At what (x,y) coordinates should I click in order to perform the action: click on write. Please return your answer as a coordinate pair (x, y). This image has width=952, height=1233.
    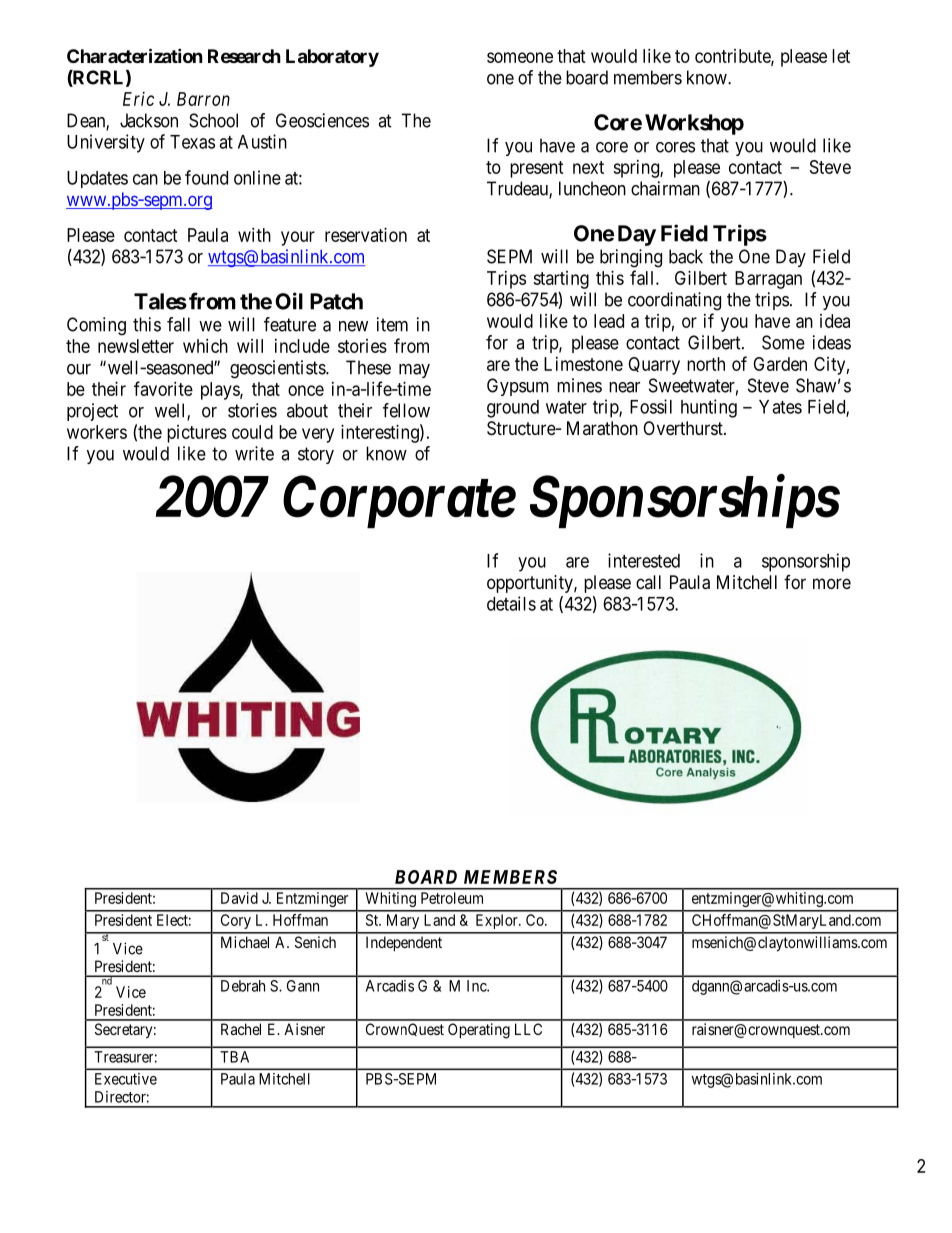
    Looking at the image, I should click on (254, 453).
